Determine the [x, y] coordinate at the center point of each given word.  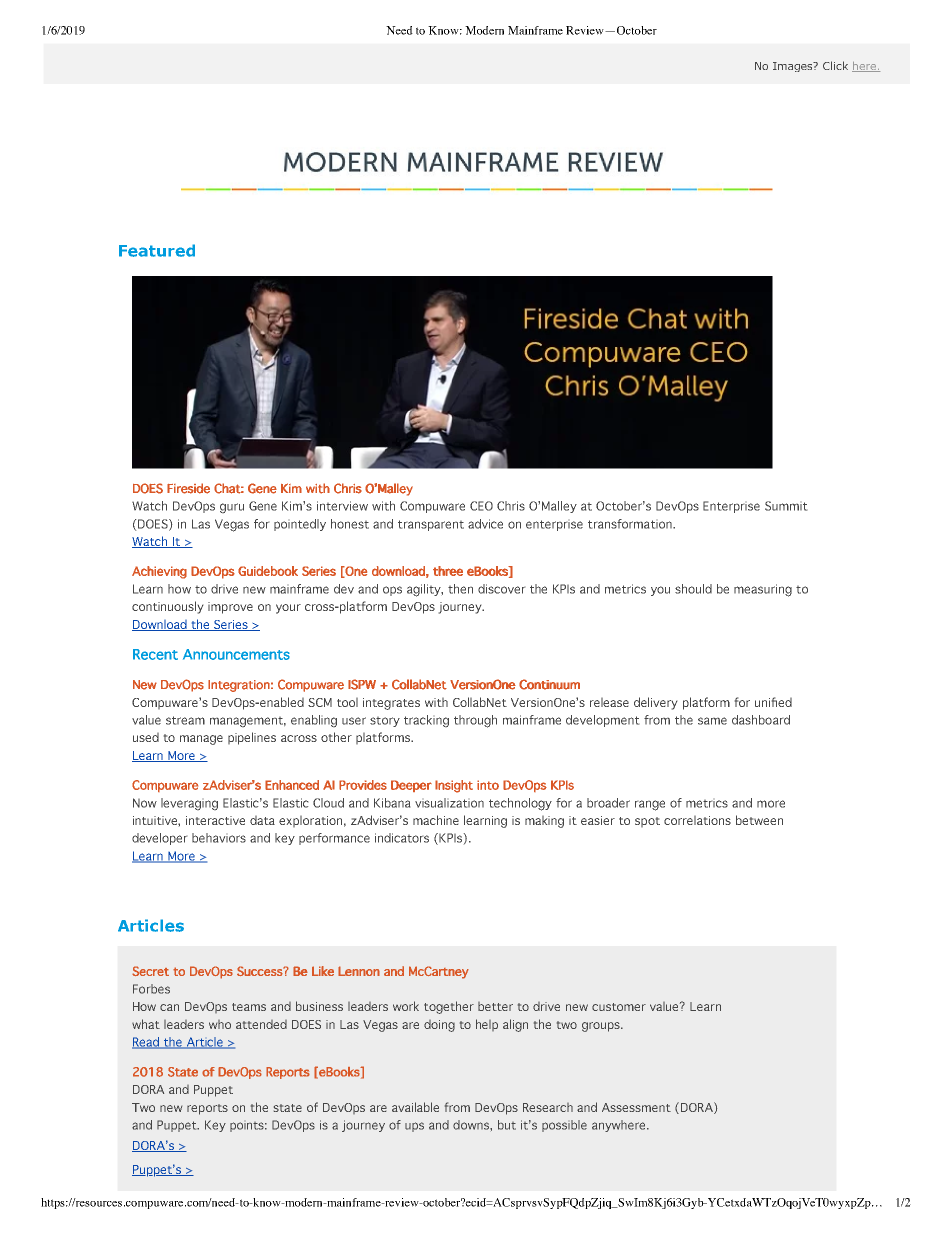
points [248, 1127]
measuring [763, 590]
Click [835, 65]
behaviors [219, 838]
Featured [157, 250]
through [475, 721]
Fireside [188, 488]
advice [485, 524]
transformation [631, 524]
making [544, 822]
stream [185, 720]
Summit [786, 506]
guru [232, 508]
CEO [481, 506]
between [759, 820]
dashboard [761, 720]
